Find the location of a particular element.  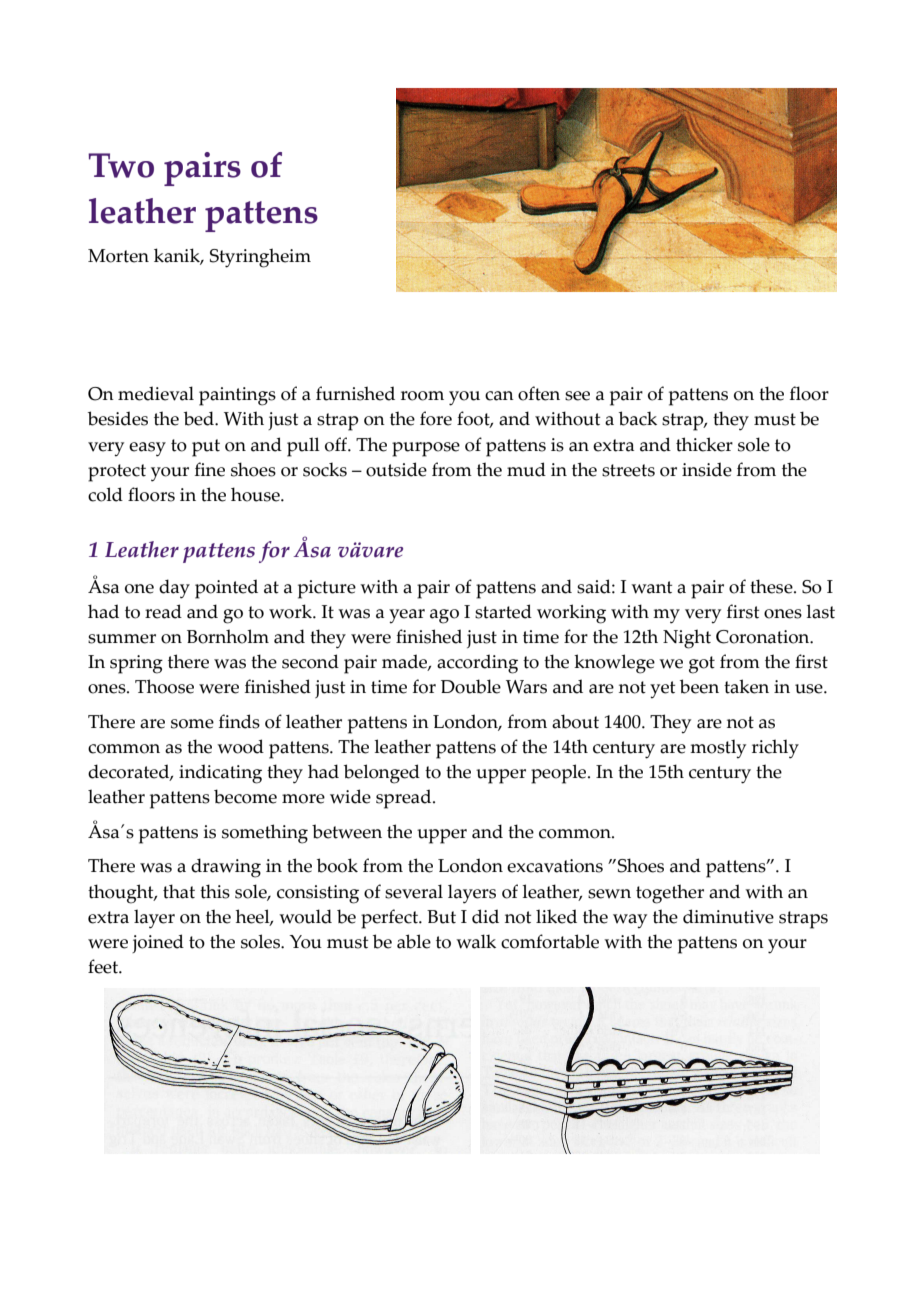

see is located at coordinates (577, 396).
